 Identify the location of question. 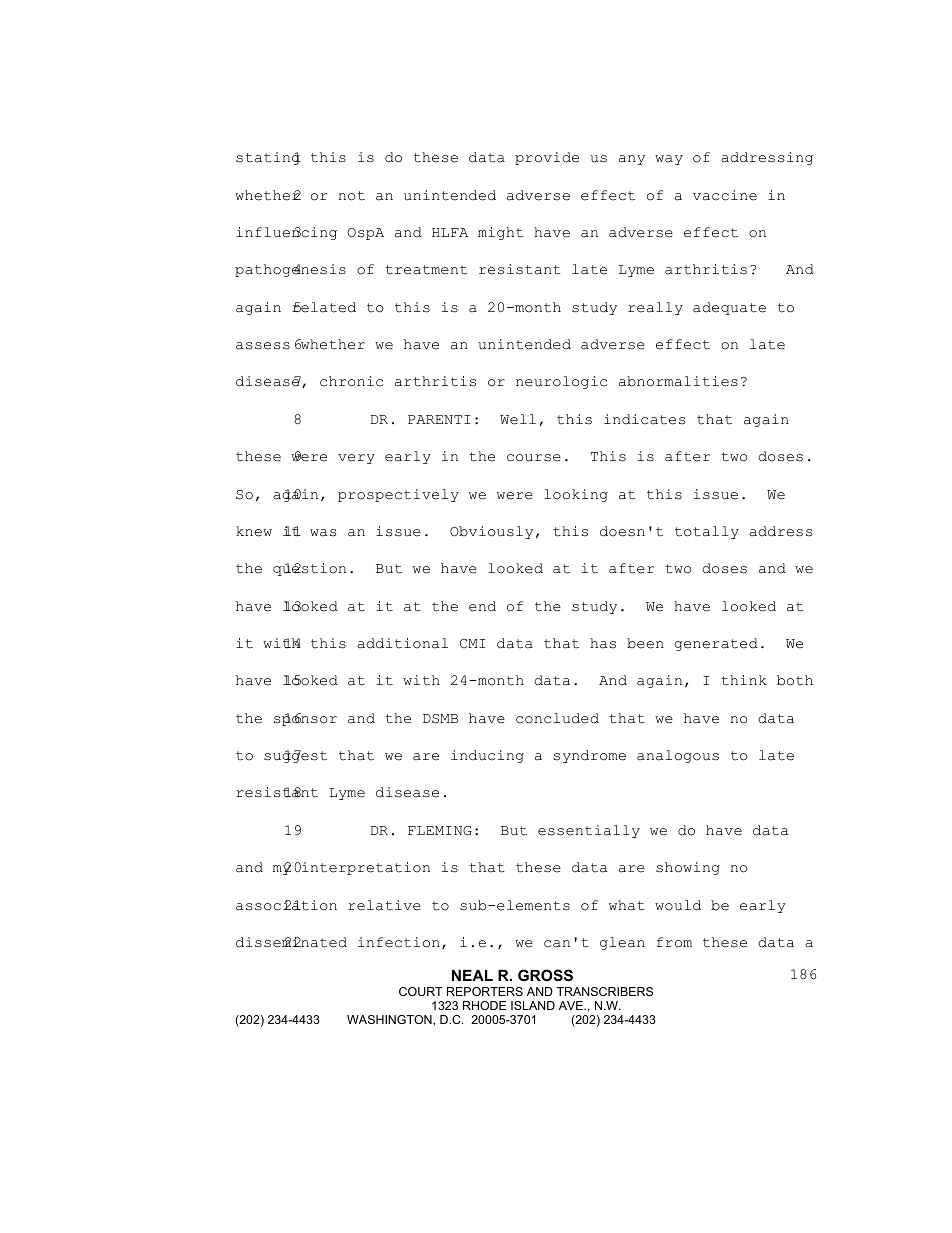
(309, 569).
